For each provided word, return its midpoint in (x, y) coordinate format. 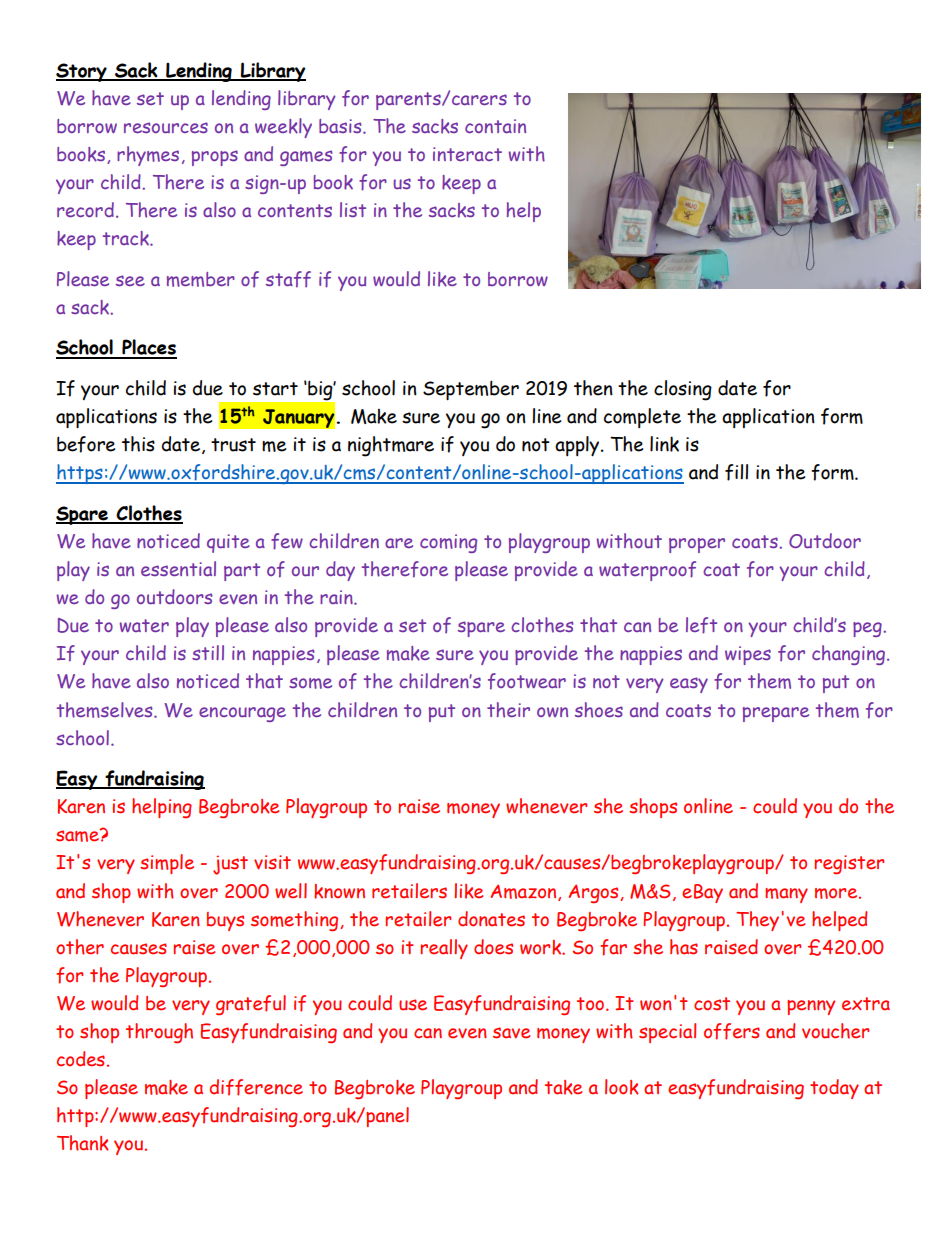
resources (166, 127)
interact (467, 154)
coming (448, 543)
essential (178, 568)
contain (495, 126)
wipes (748, 655)
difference (256, 1087)
